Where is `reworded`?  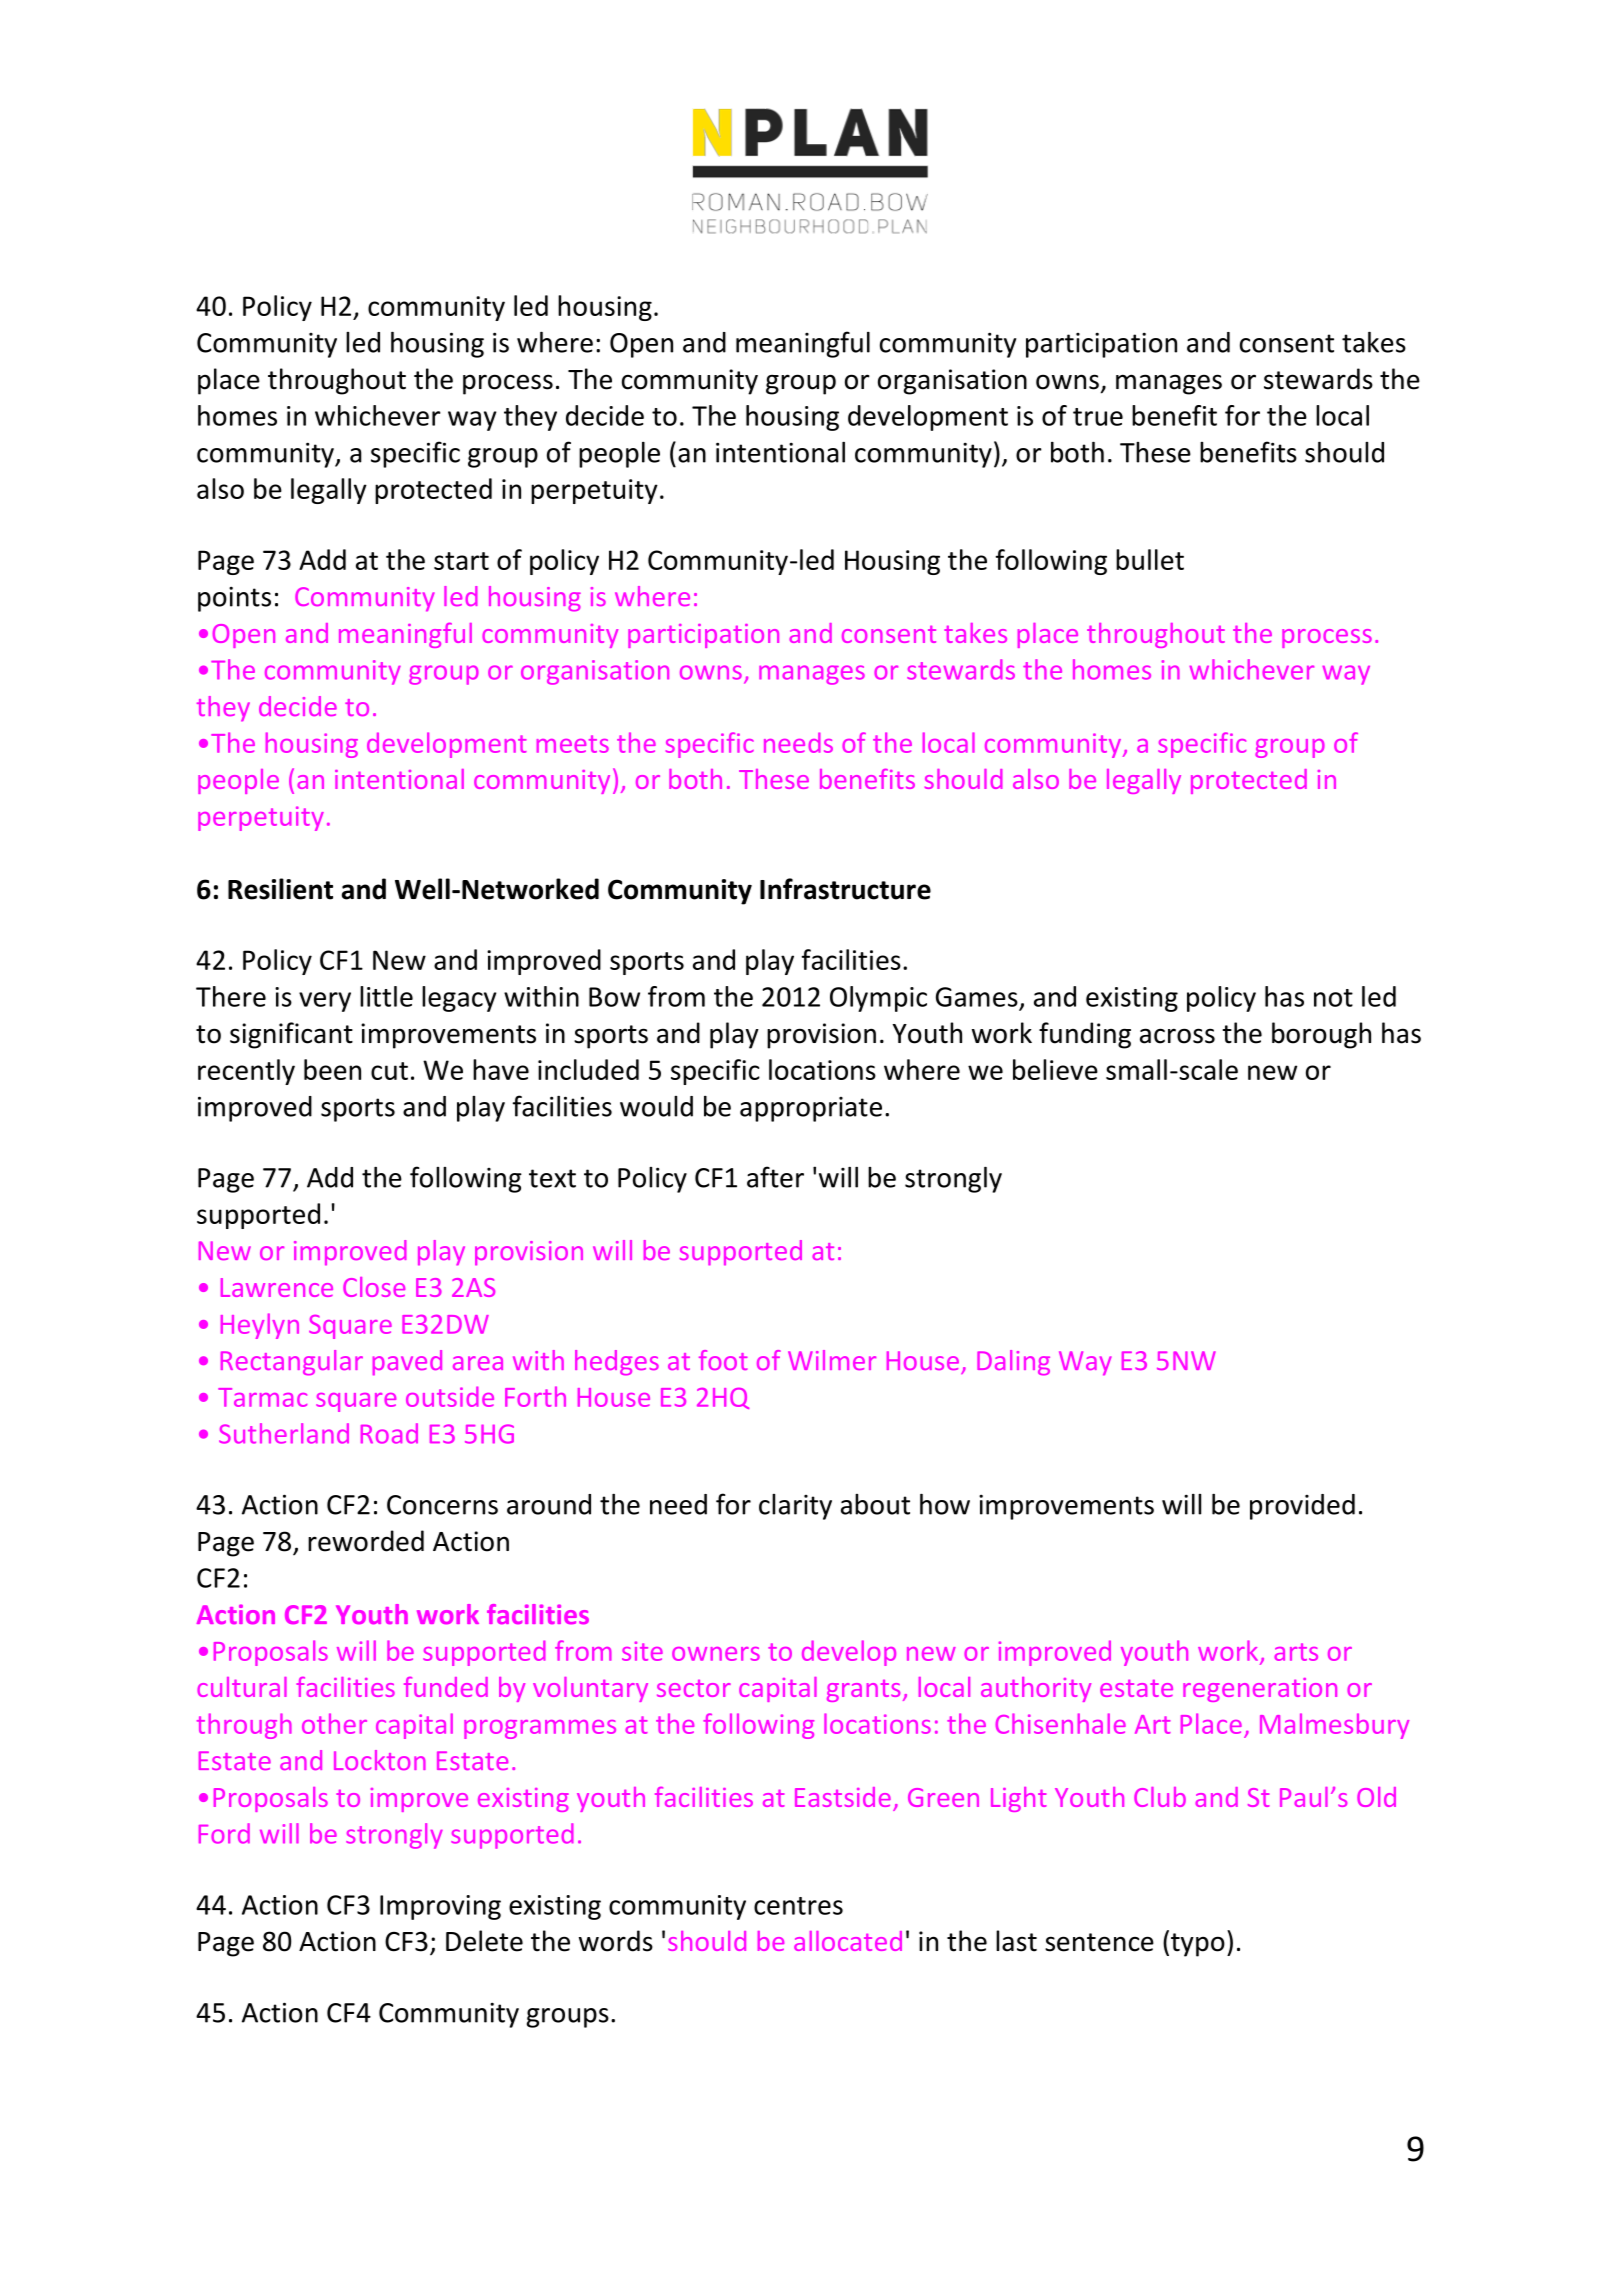 reworded is located at coordinates (366, 1541).
